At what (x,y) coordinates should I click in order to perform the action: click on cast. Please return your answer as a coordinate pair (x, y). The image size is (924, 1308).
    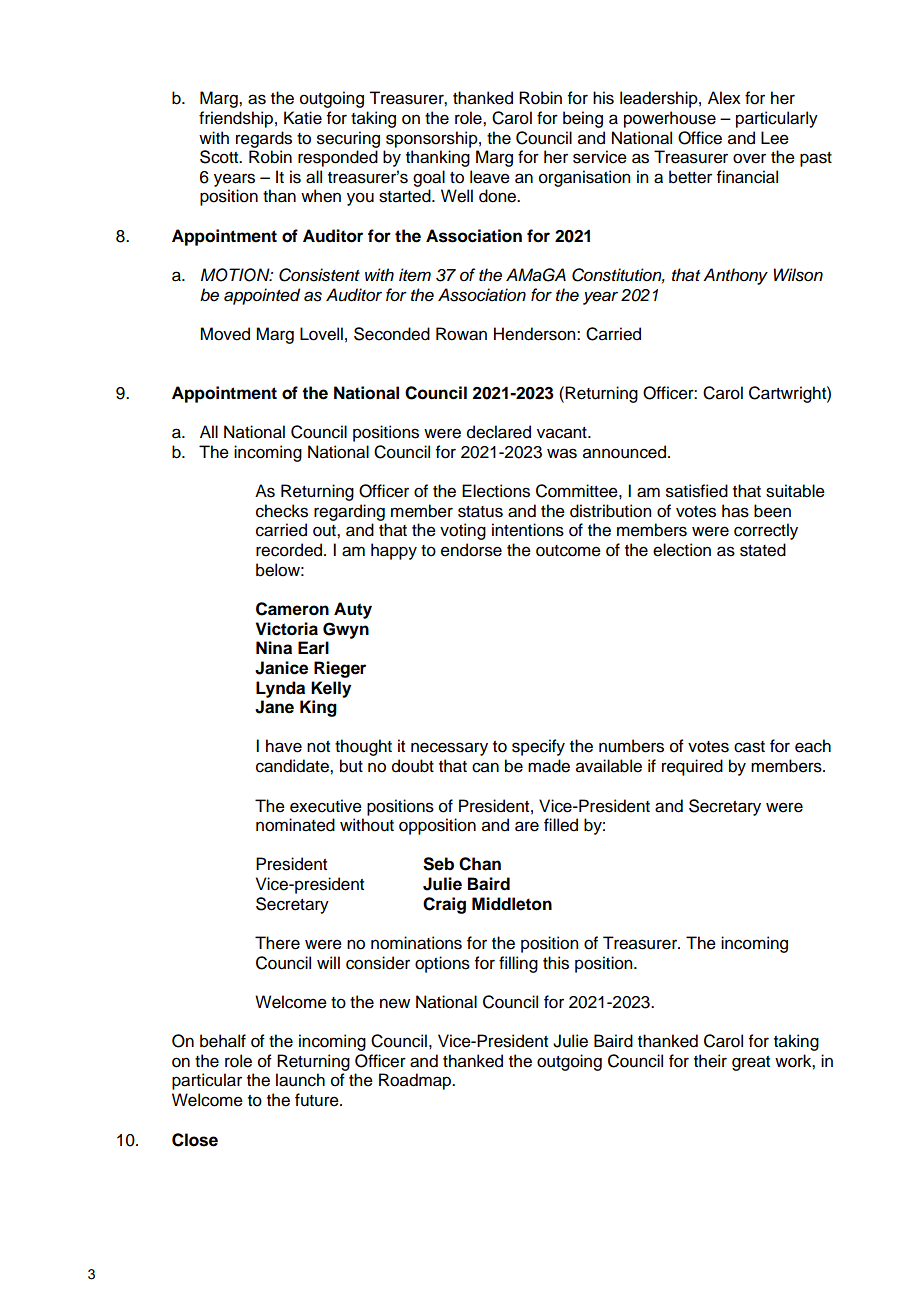
    Looking at the image, I should click on (749, 747).
